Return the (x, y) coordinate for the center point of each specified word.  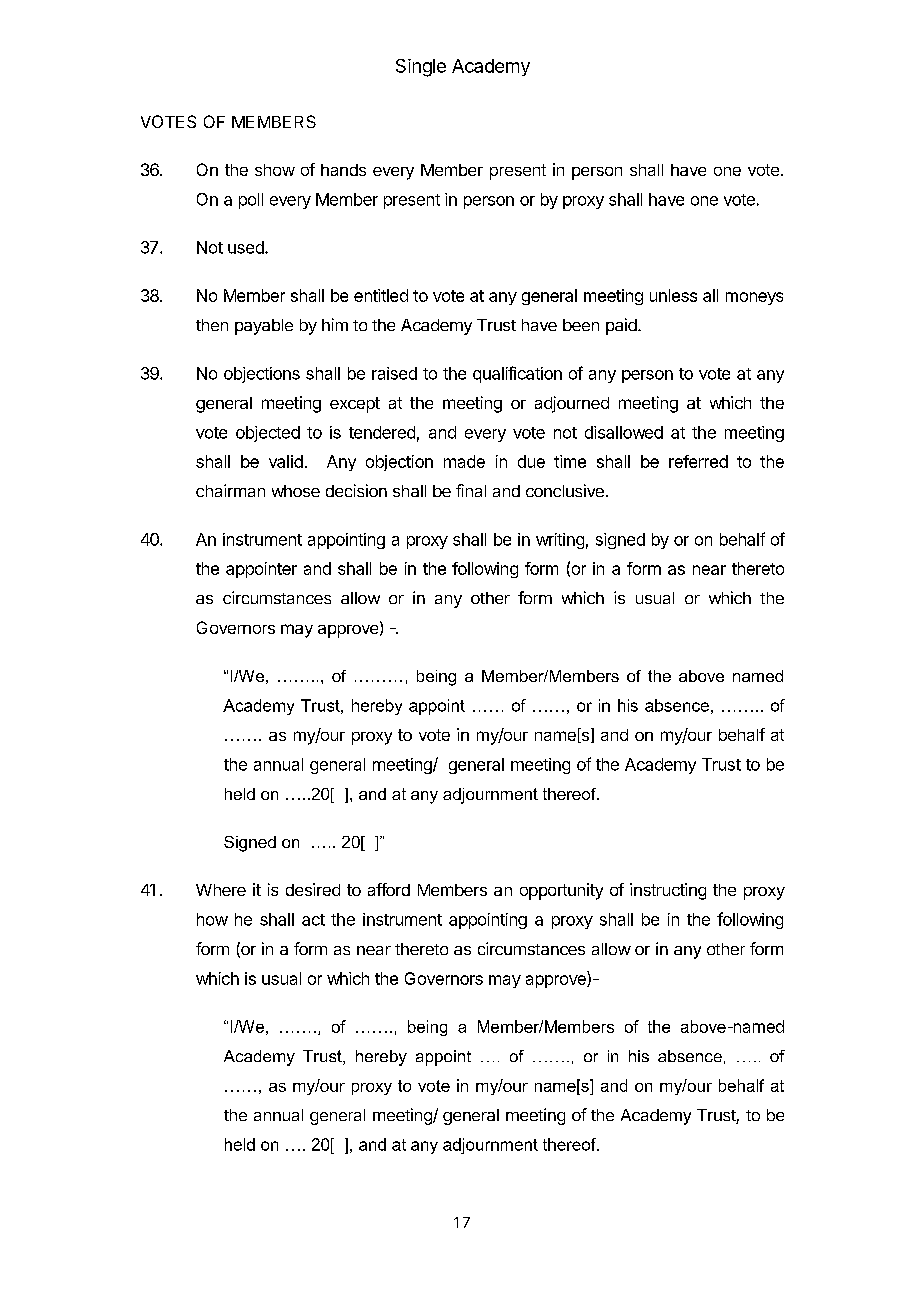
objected (268, 434)
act (313, 920)
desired (313, 889)
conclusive (565, 490)
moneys (754, 298)
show (275, 170)
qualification (517, 374)
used (247, 247)
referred (698, 461)
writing (560, 541)
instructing (668, 891)
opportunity (561, 891)
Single (421, 68)
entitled (381, 295)
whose (296, 491)
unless (673, 295)
